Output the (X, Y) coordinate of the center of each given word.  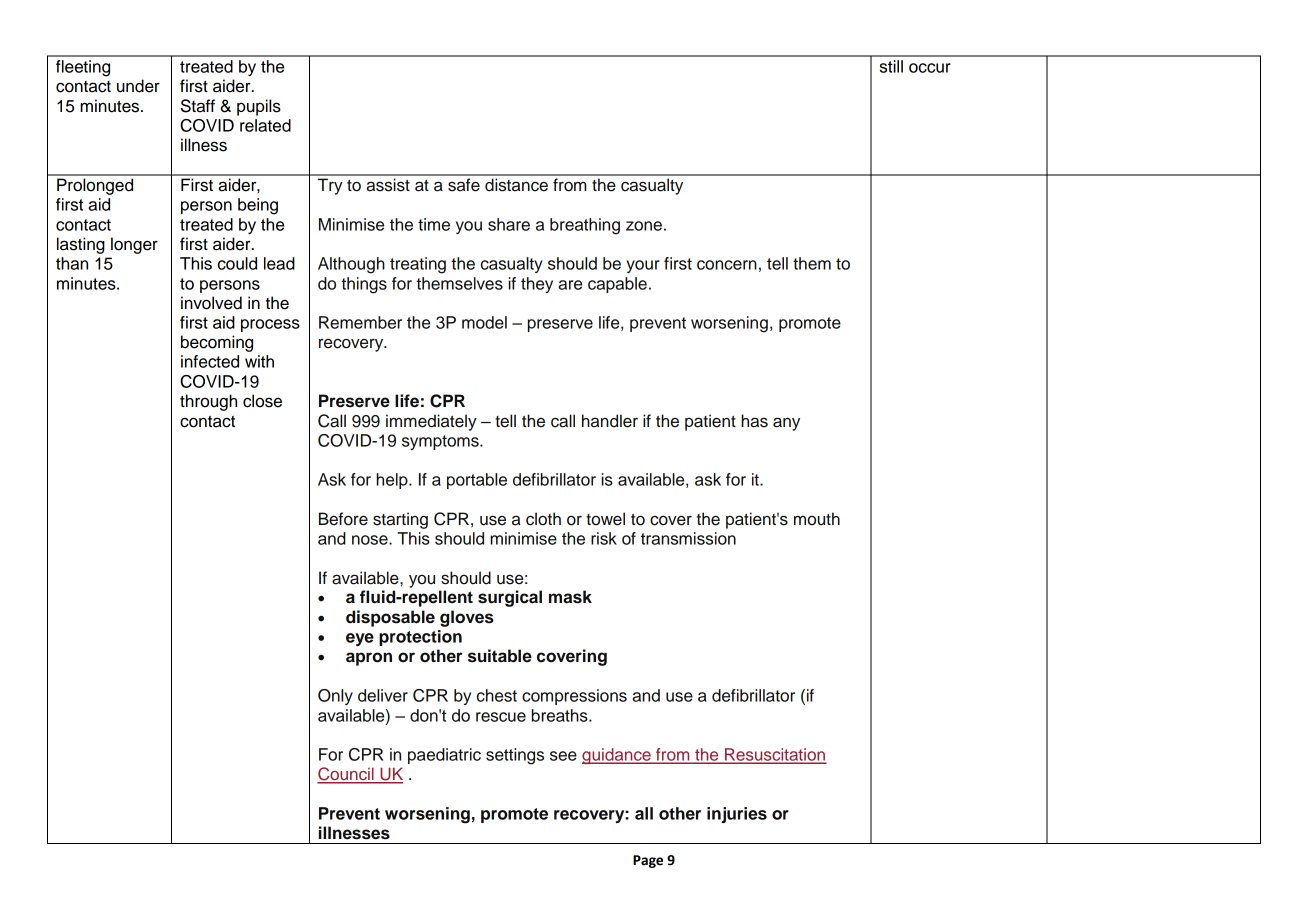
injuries (737, 815)
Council (346, 775)
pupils (259, 107)
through (208, 402)
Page (648, 861)
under (138, 86)
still (891, 66)
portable (477, 481)
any (786, 424)
